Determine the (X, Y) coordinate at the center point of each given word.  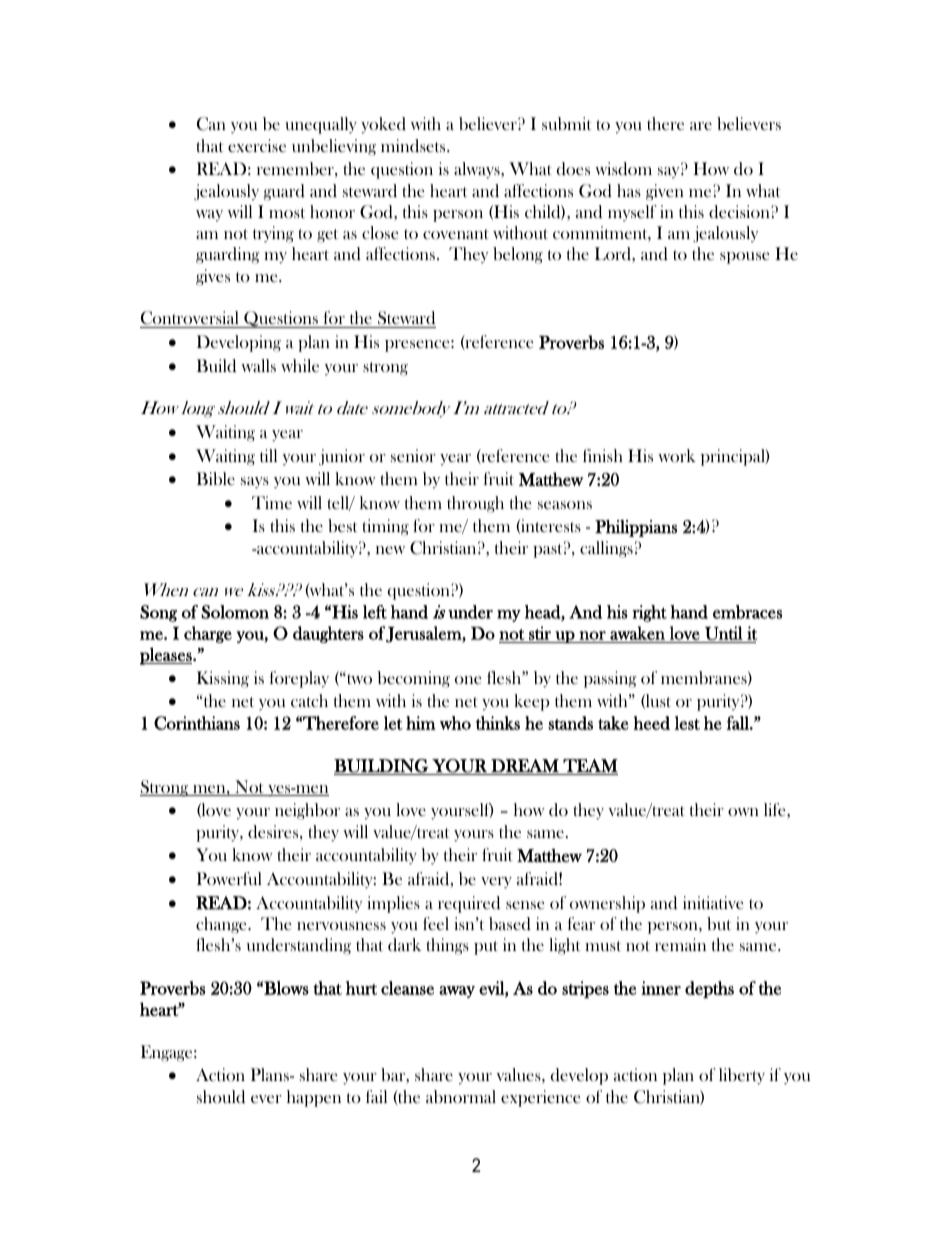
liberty (742, 1076)
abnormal (461, 1097)
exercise (257, 145)
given (665, 192)
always (478, 170)
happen (314, 1098)
